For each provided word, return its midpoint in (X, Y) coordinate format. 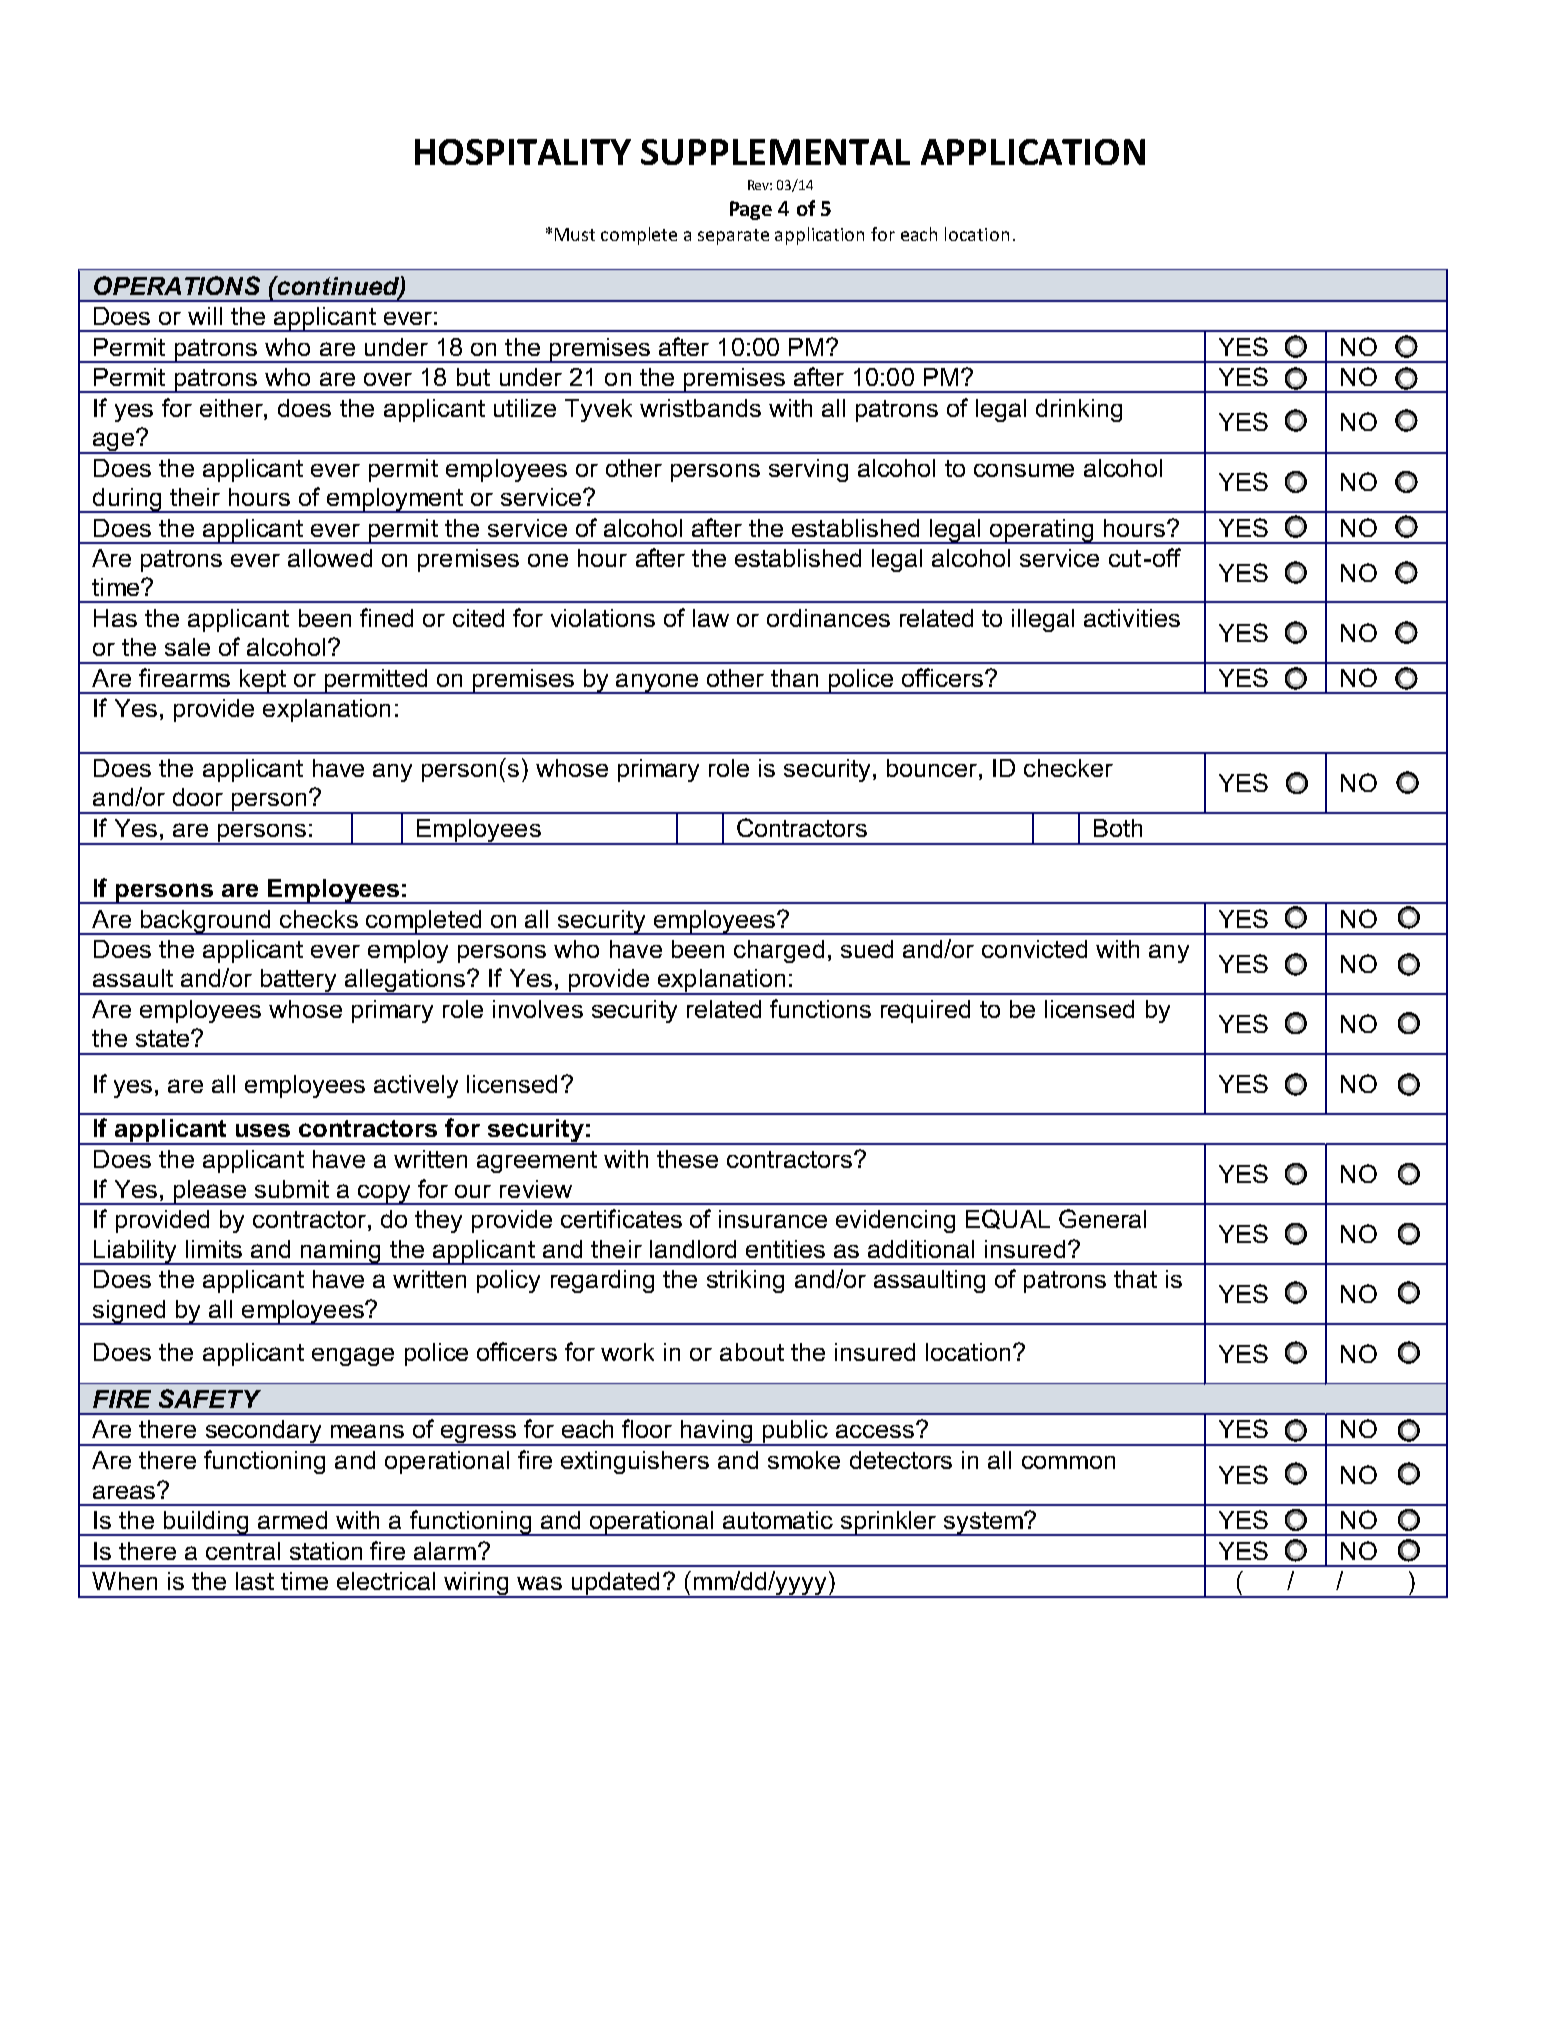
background (205, 922)
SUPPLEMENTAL (775, 152)
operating (1042, 531)
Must (575, 234)
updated (615, 1585)
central (243, 1551)
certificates (621, 1218)
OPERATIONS (177, 285)
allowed (330, 558)
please (210, 1192)
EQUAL (1008, 1219)
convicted (1034, 949)
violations (603, 618)
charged (779, 951)
